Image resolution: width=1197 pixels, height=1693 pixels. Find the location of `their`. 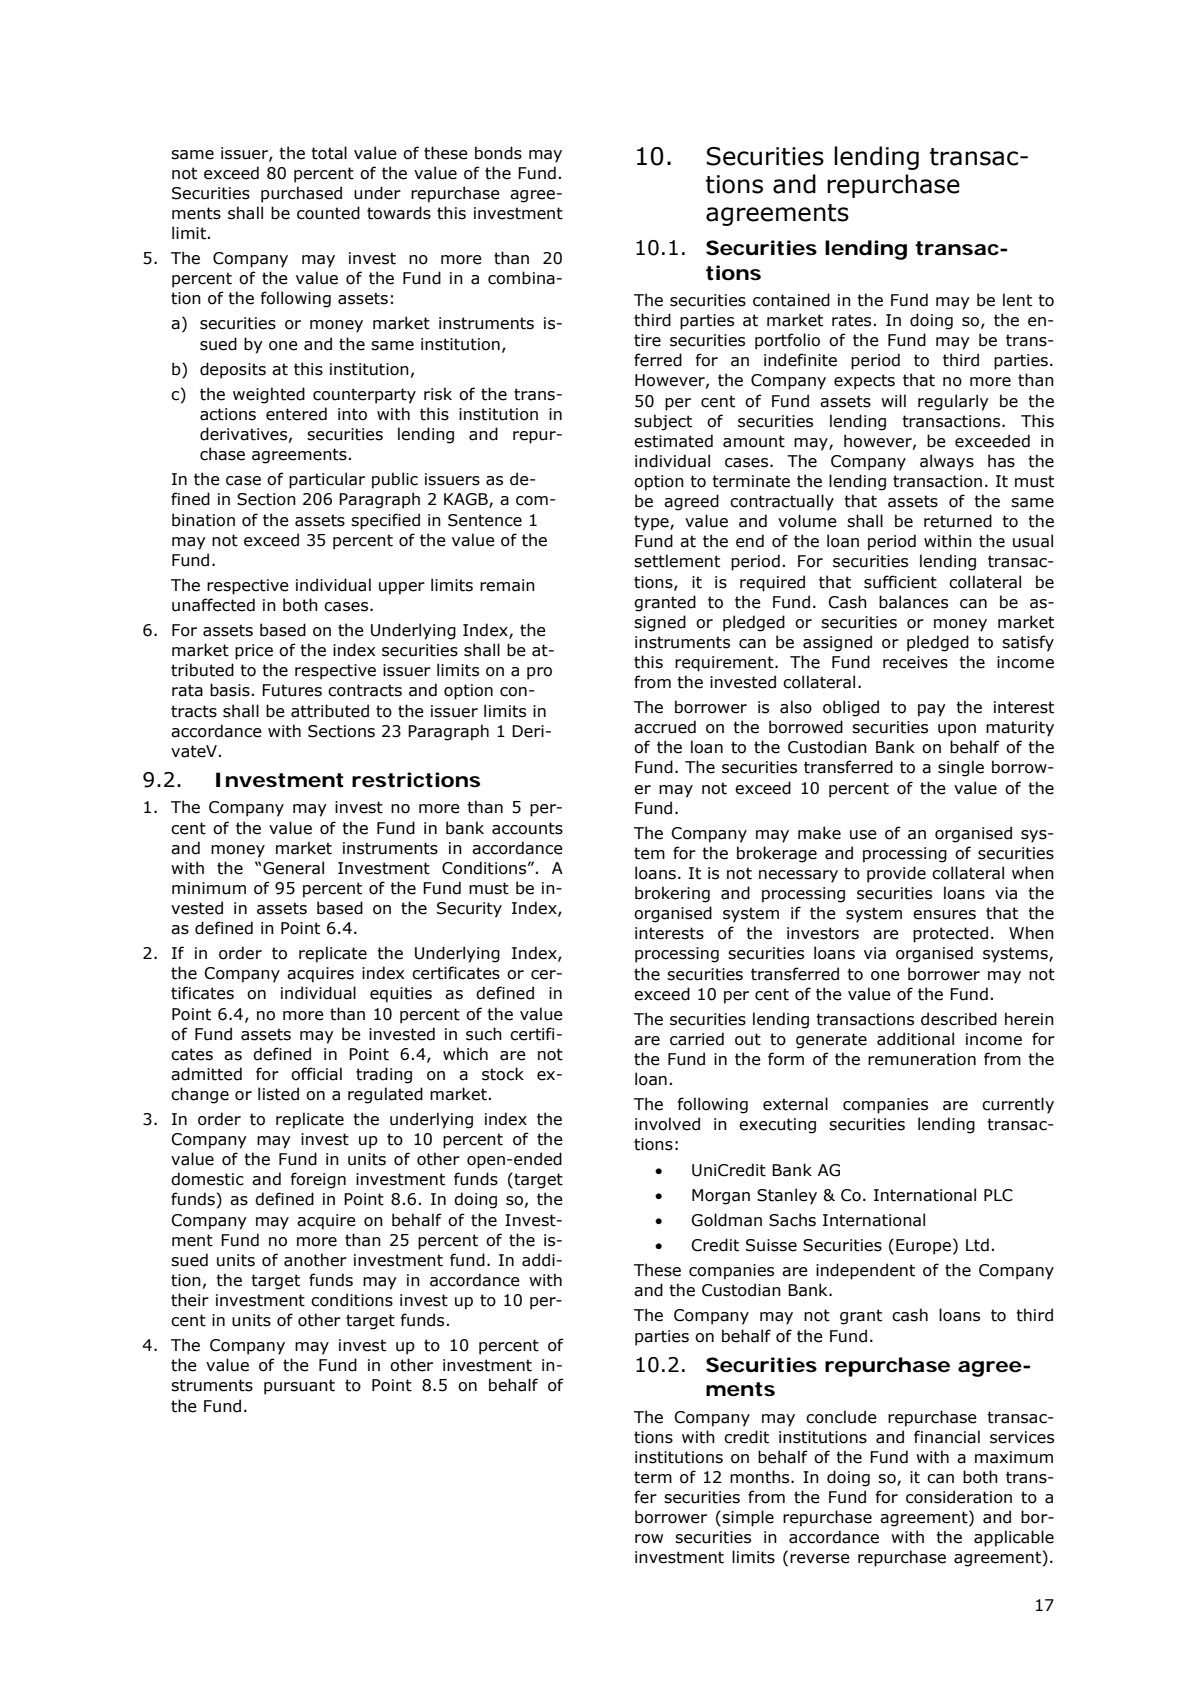

their is located at coordinates (190, 1300).
